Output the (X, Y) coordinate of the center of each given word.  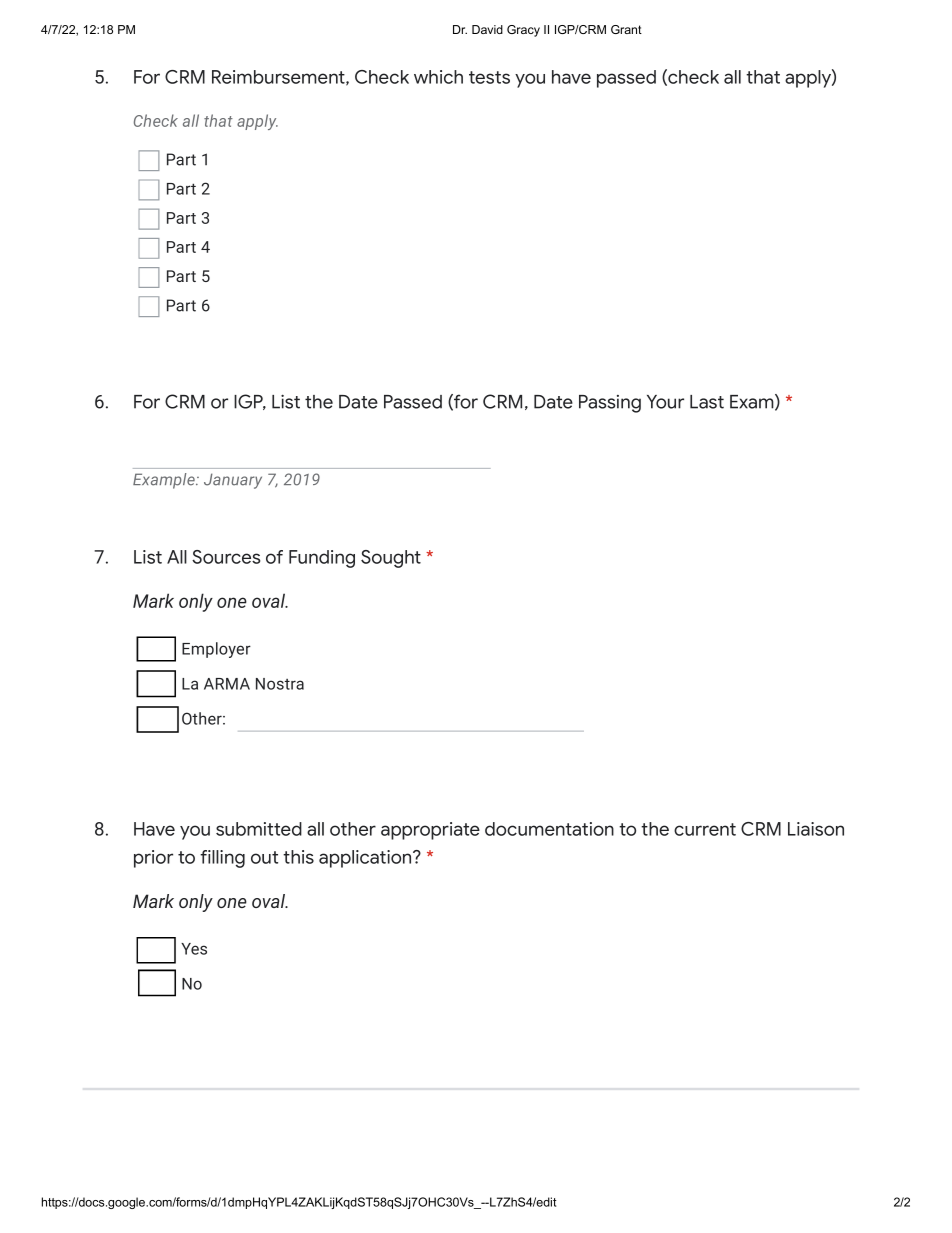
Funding (322, 559)
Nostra (280, 684)
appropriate (430, 831)
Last (707, 402)
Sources (226, 557)
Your (665, 402)
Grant (626, 29)
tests (489, 77)
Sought (391, 559)
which (438, 77)
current (705, 829)
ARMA (227, 684)
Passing (610, 404)
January (233, 481)
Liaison (816, 829)
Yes (194, 949)
